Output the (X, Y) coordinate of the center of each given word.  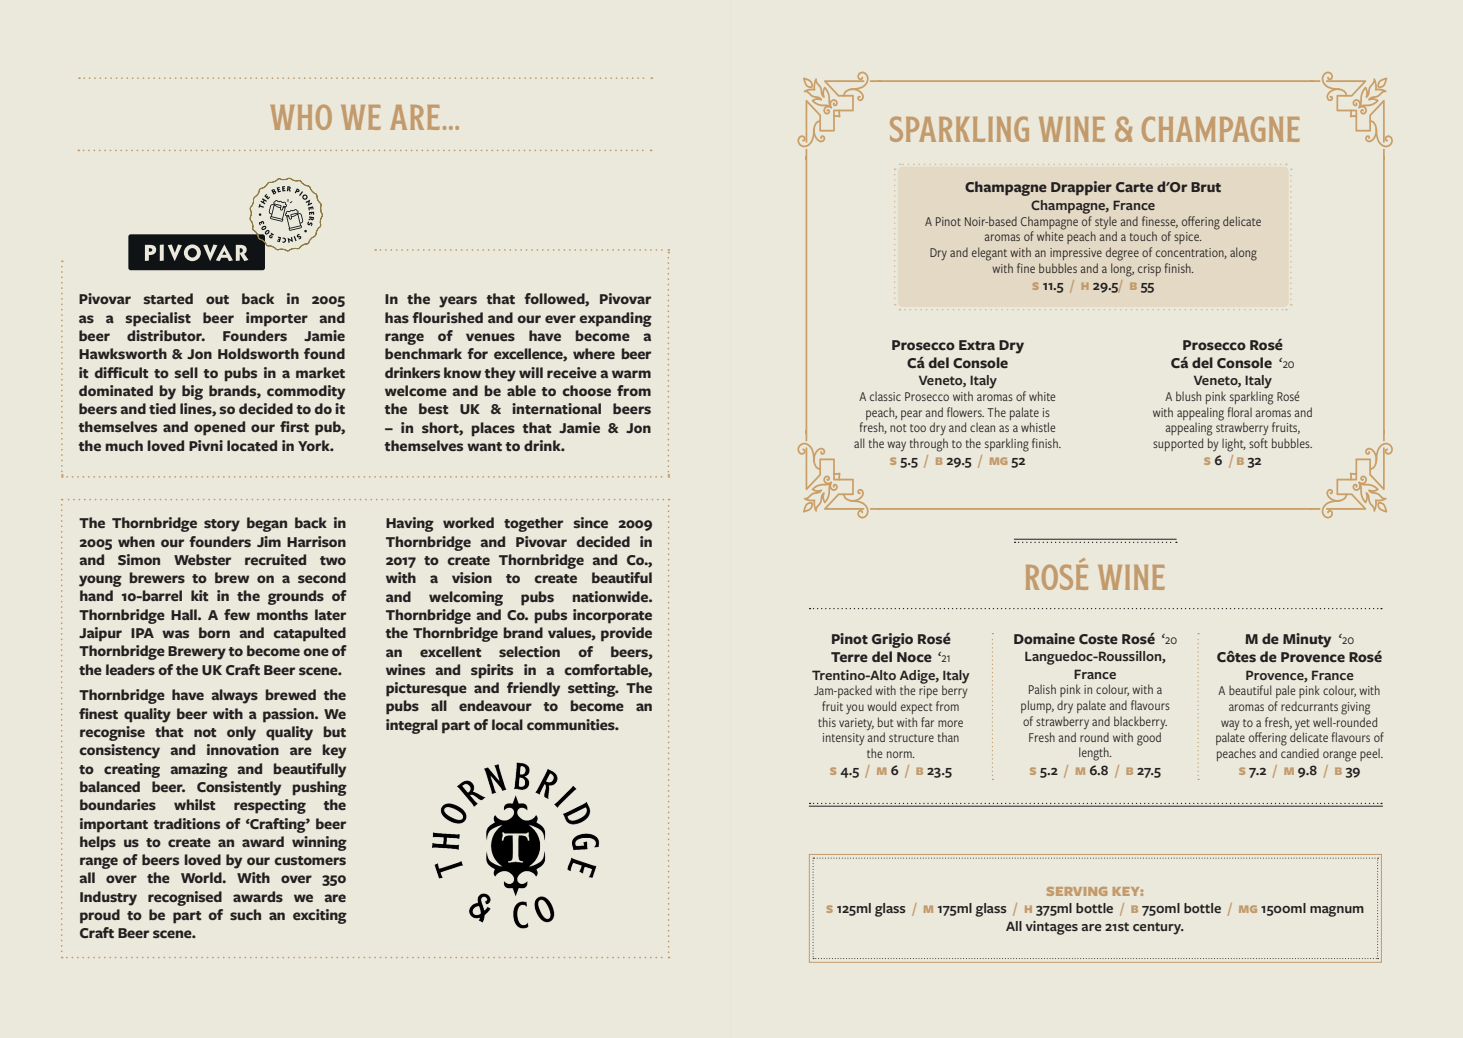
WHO (301, 117)
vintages (1052, 928)
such (245, 914)
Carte (1134, 187)
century (1158, 928)
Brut (1206, 187)
